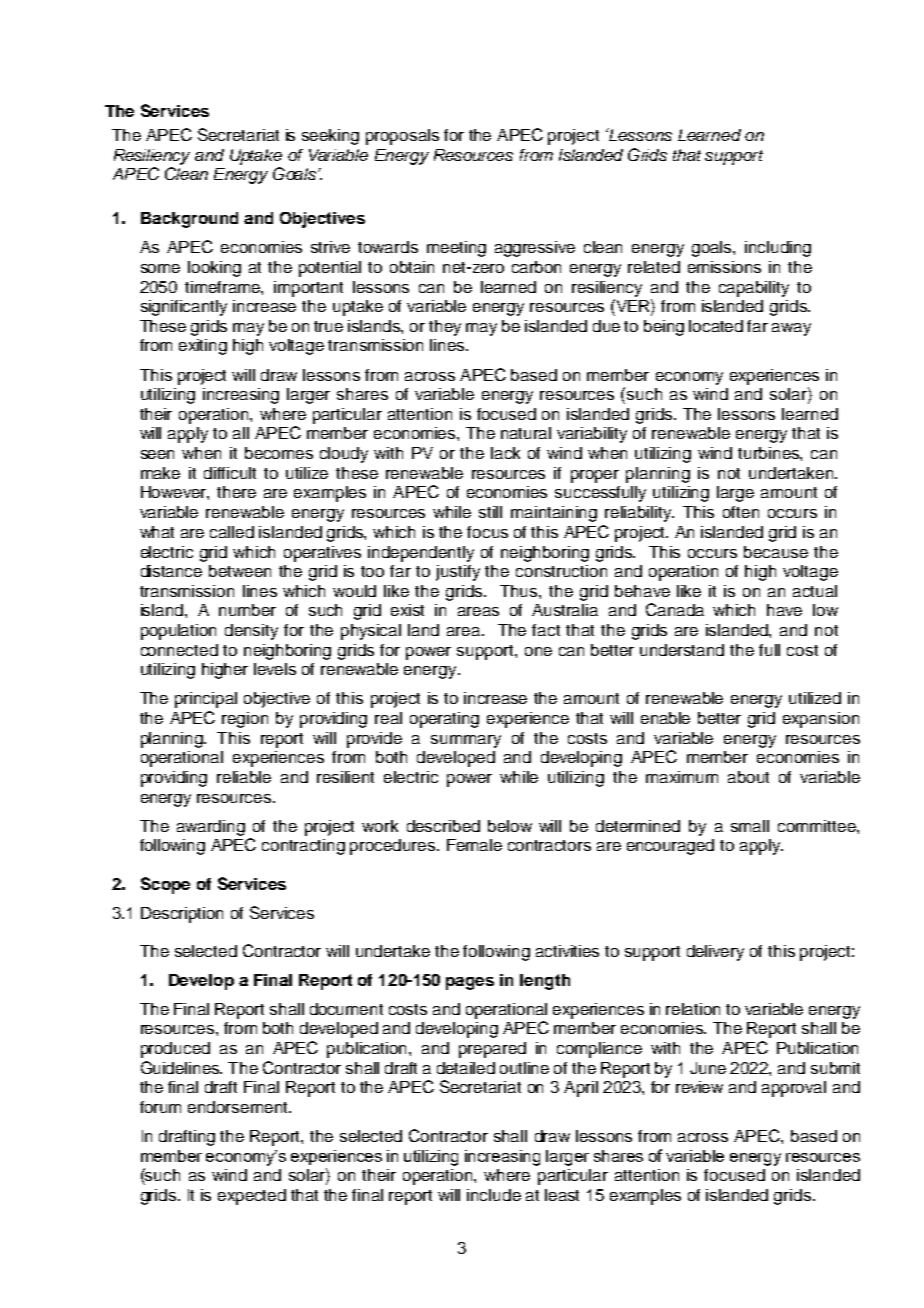 The image size is (924, 1308). Describe the element at coordinates (778, 249) in the screenshot. I see `including` at that location.
